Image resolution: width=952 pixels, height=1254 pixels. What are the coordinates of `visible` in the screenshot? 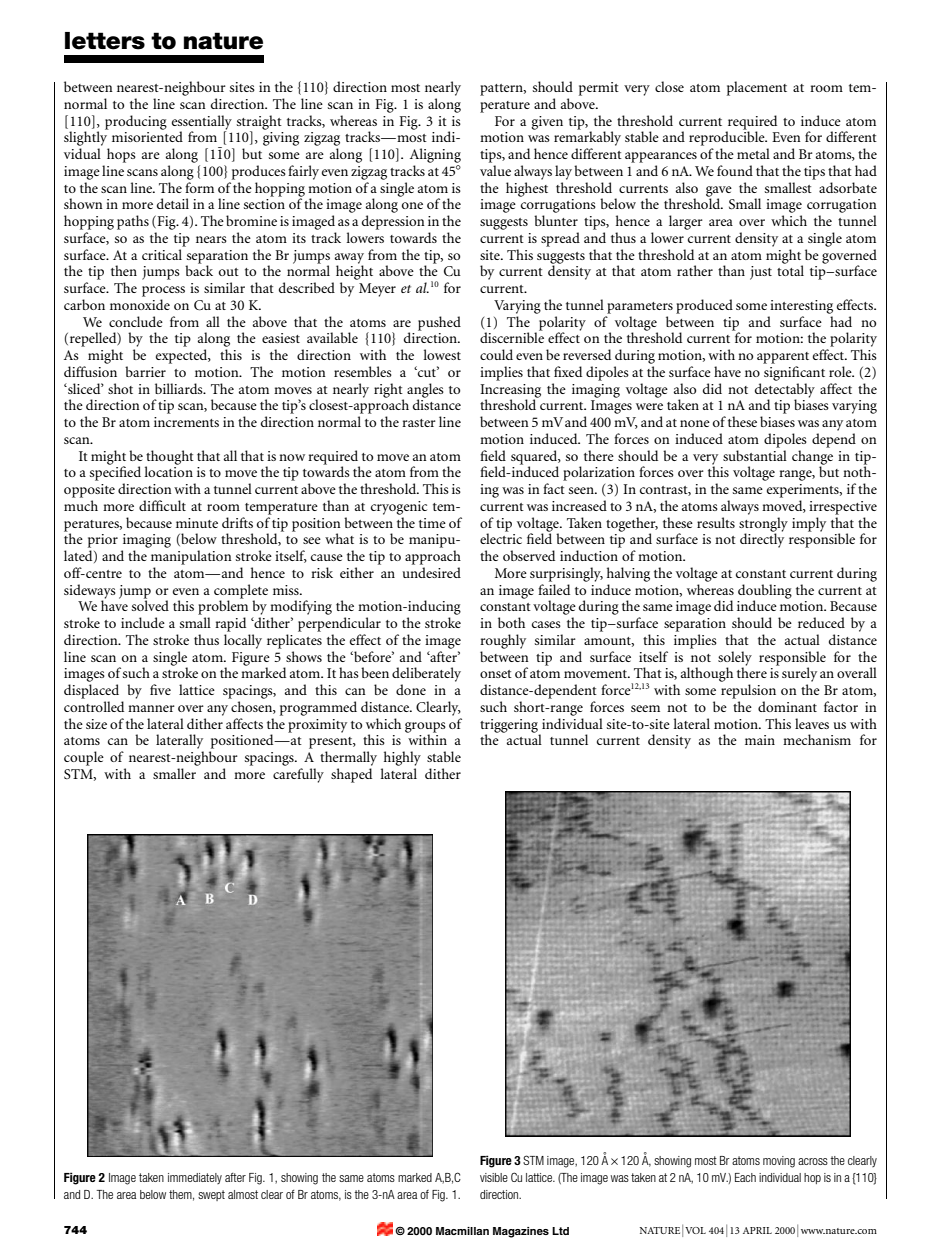 It's located at (494, 1177).
